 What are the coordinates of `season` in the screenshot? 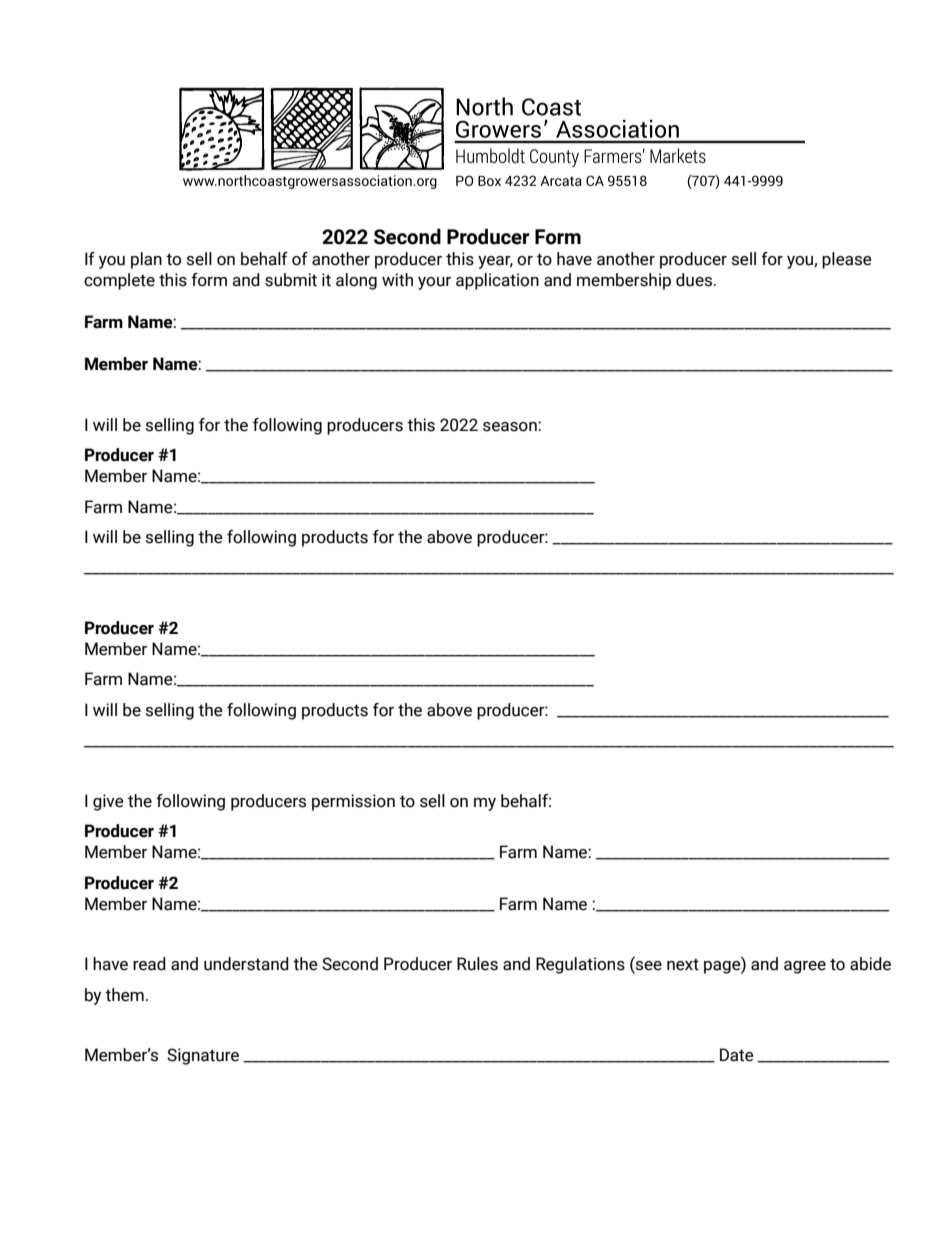 It's located at (511, 427).
